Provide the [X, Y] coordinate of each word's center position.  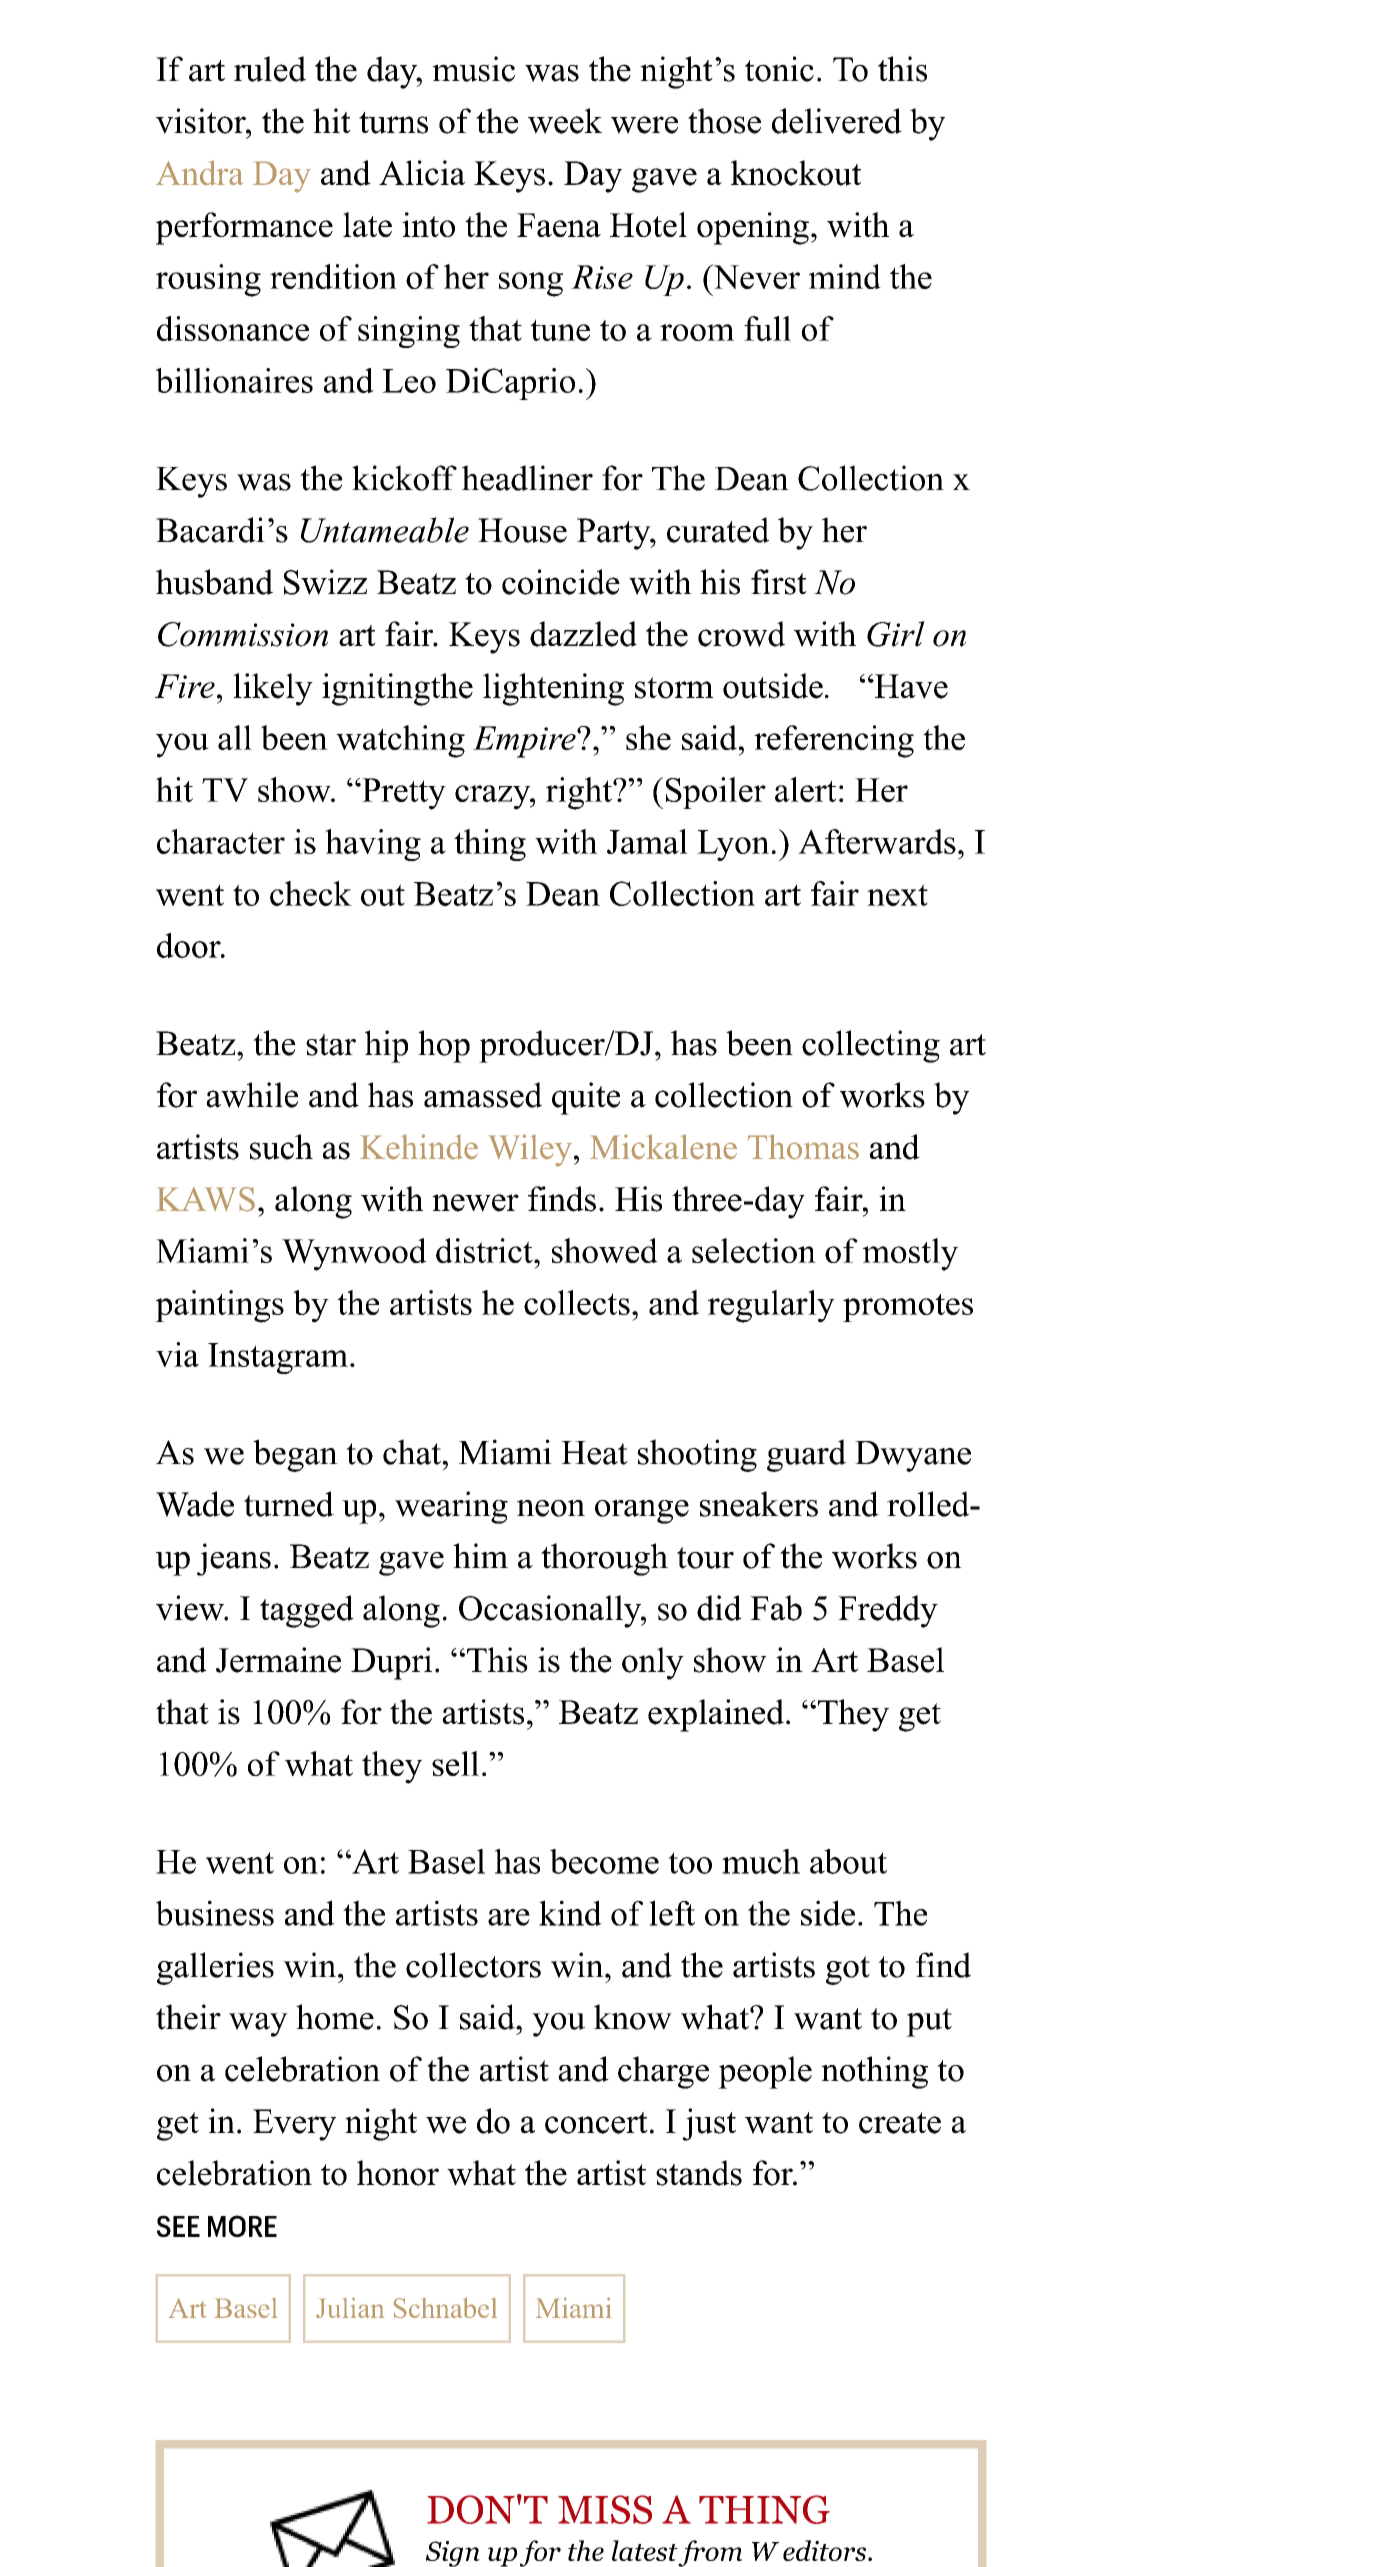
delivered [837, 121]
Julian [350, 2307]
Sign [453, 2554]
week [565, 121]
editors [826, 2550]
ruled [270, 69]
